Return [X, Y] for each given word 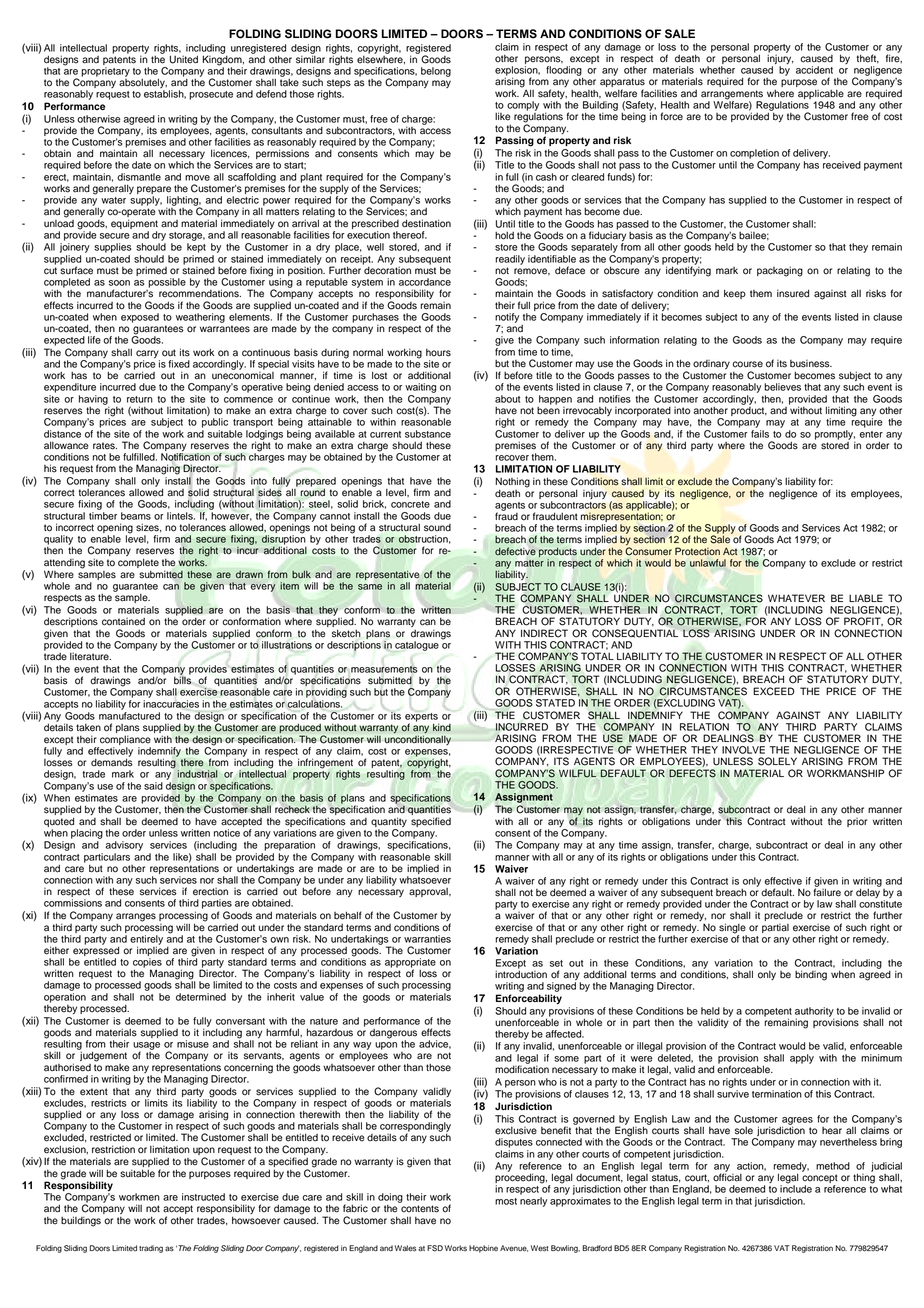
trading [151, 1249]
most [506, 1201]
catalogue [417, 646]
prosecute [211, 95]
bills [183, 679]
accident [814, 70]
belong [436, 72]
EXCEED [774, 691]
